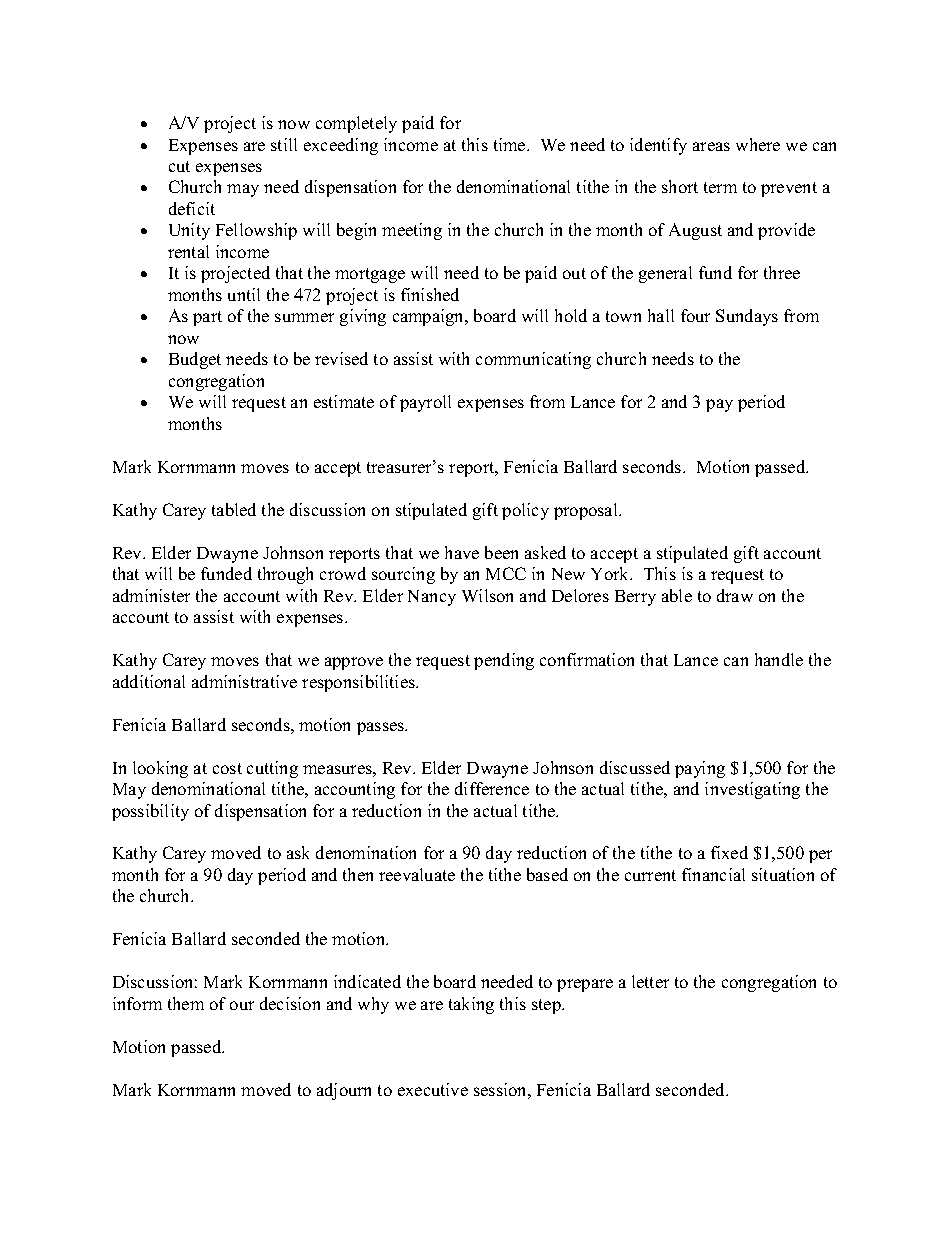 This image has width=952, height=1233. Describe the element at coordinates (186, 1003) in the image. I see `them` at that location.
